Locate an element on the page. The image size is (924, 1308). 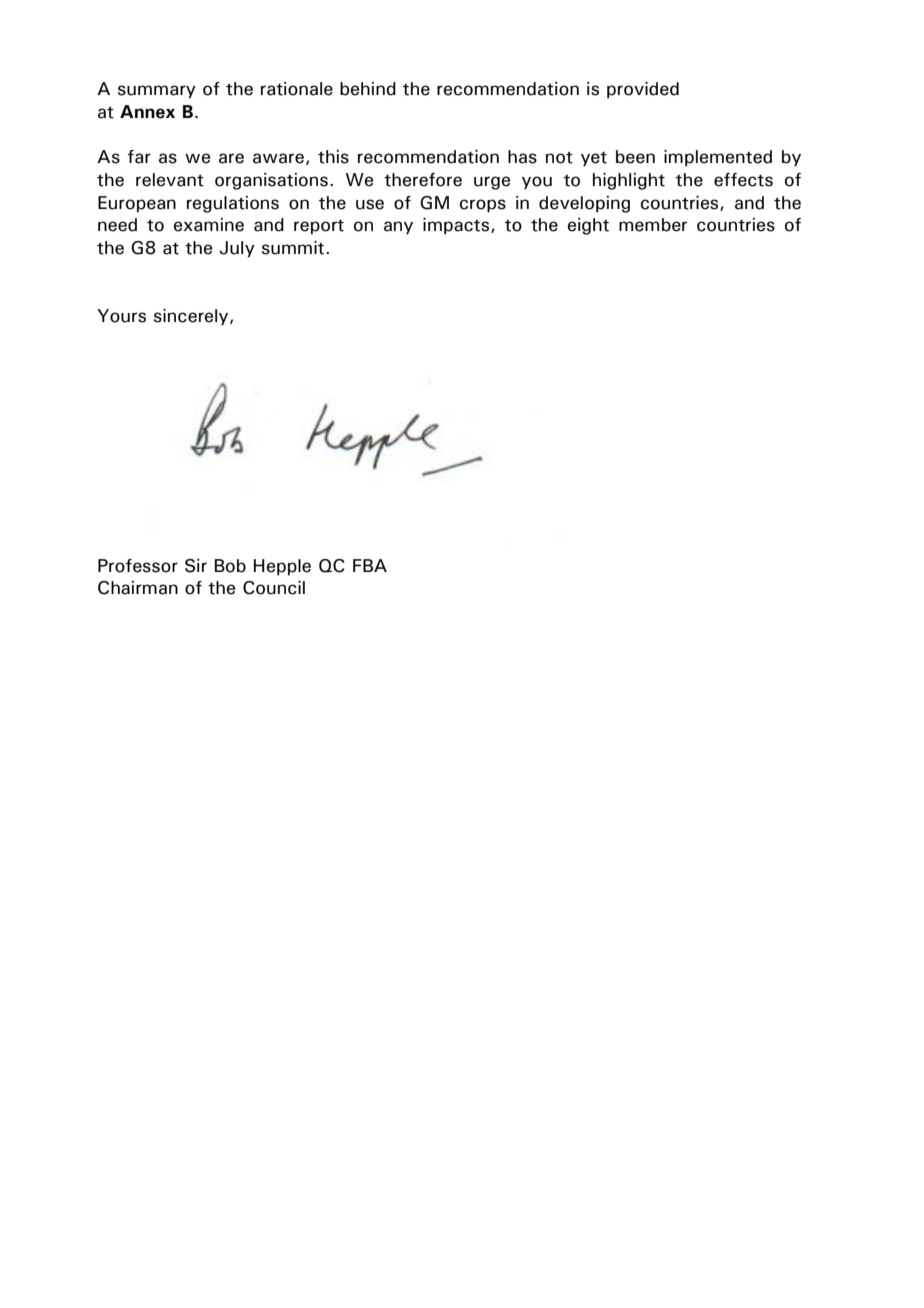
provided is located at coordinates (643, 90).
